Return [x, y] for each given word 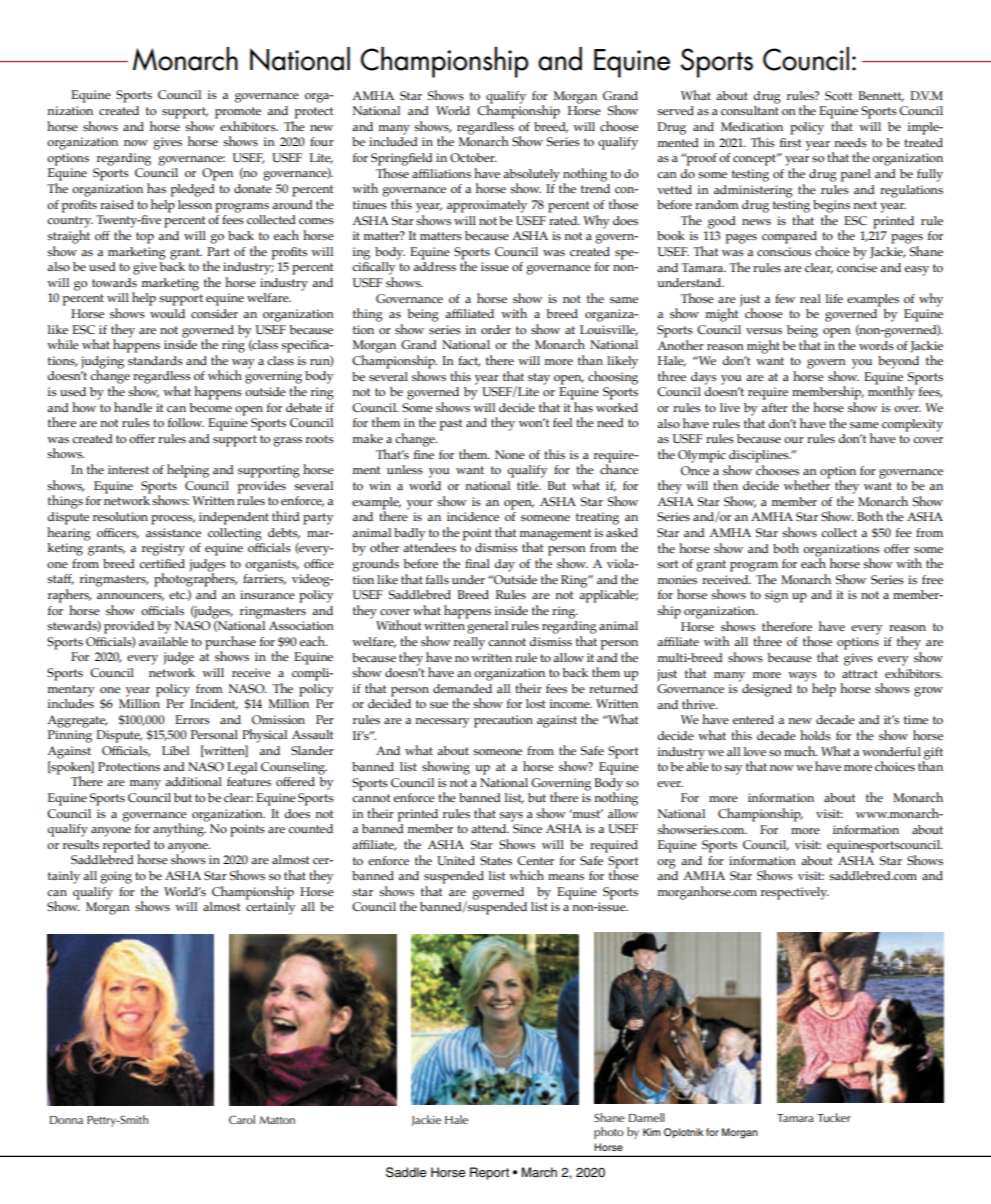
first [790, 143]
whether [807, 484]
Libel [175, 750]
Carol [242, 1119]
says [511, 817]
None [510, 454]
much [801, 751]
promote [238, 113]
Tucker [834, 1117]
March [539, 1172]
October [473, 157]
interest [128, 469]
